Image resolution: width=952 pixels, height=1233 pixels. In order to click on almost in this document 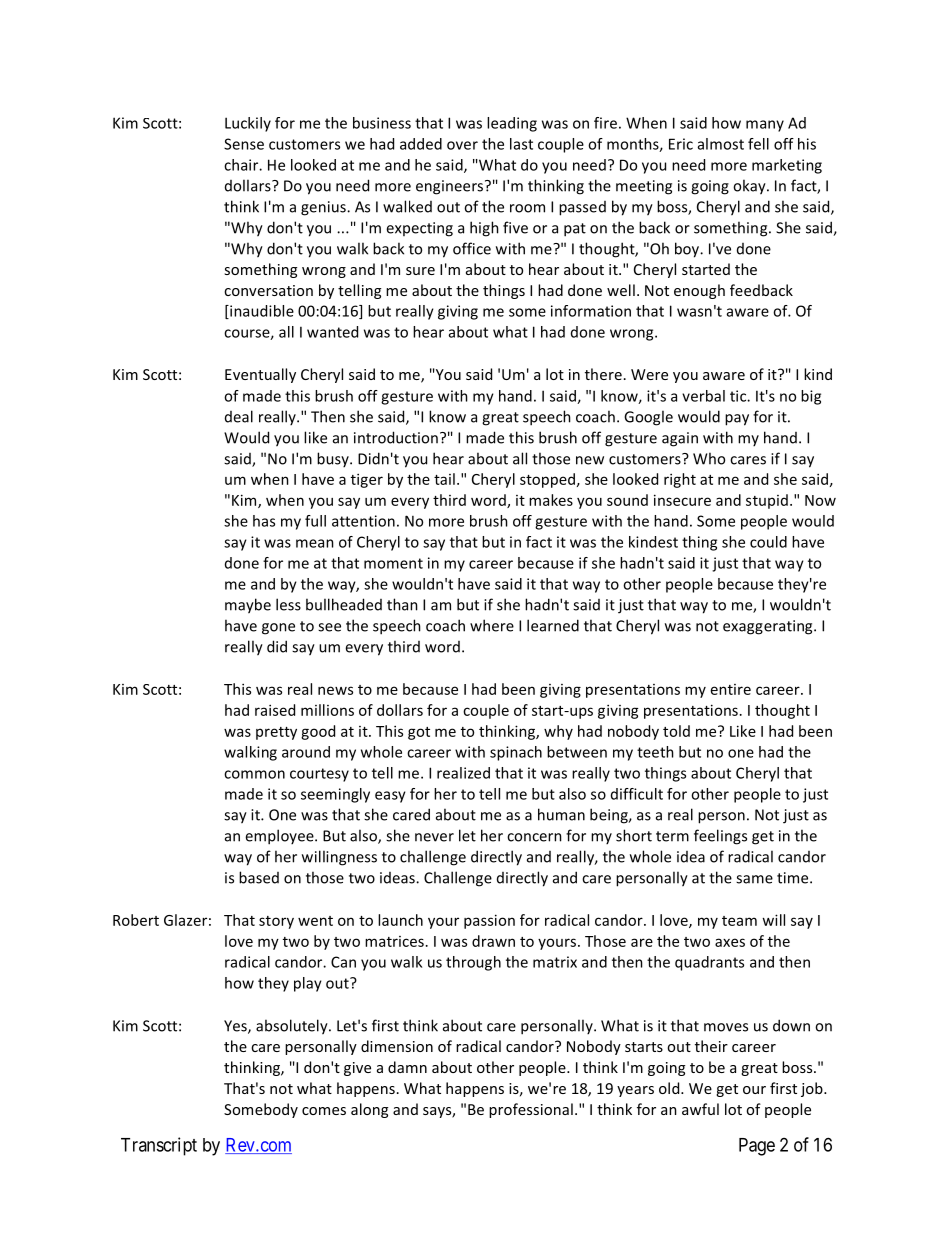, I will do `click(721, 144)`.
